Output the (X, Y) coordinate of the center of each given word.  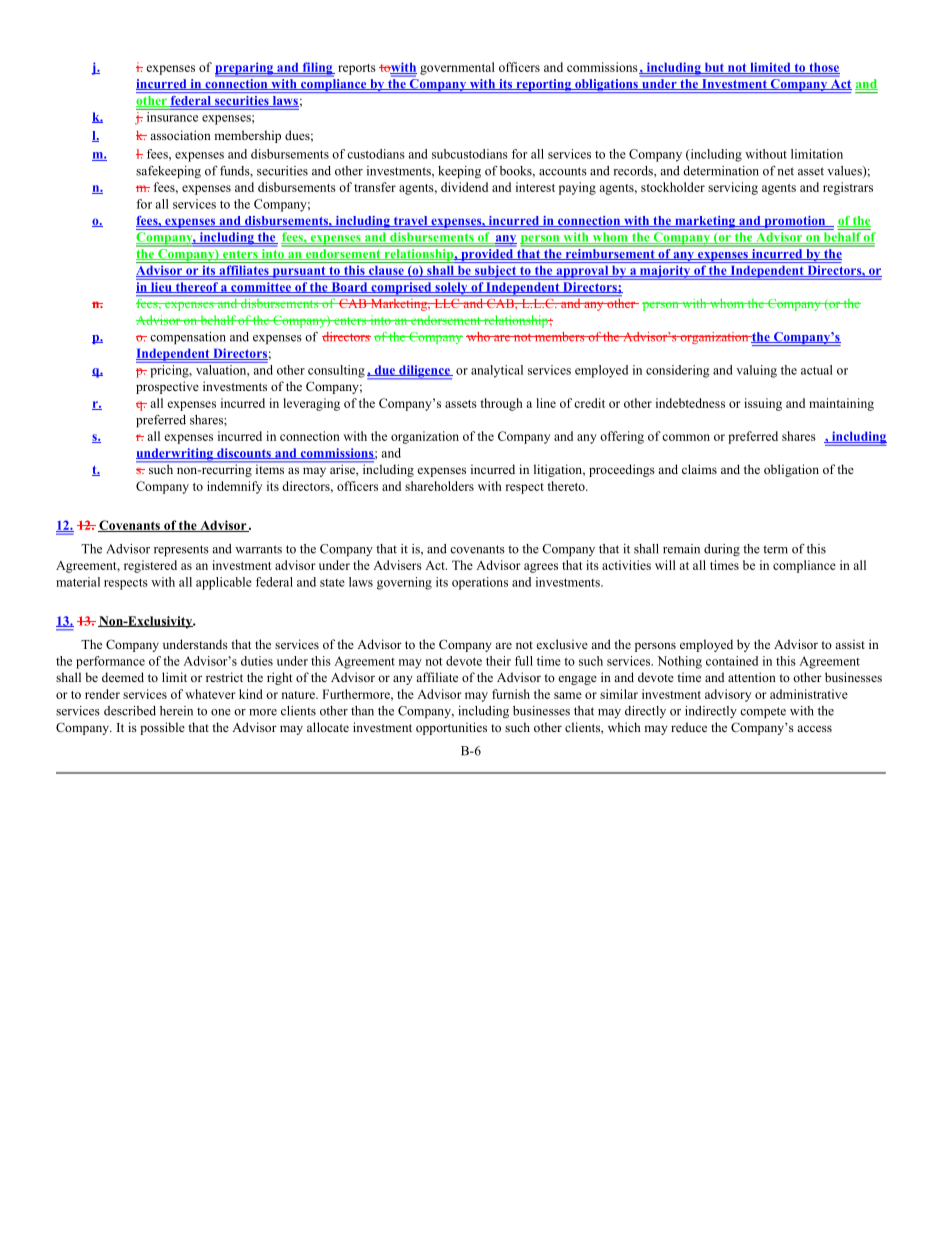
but (714, 68)
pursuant (299, 273)
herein (176, 711)
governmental (457, 68)
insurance (172, 115)
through (501, 404)
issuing (763, 404)
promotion (795, 223)
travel (410, 221)
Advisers (397, 565)
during (722, 550)
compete (763, 712)
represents (181, 550)
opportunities (451, 728)
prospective (167, 387)
